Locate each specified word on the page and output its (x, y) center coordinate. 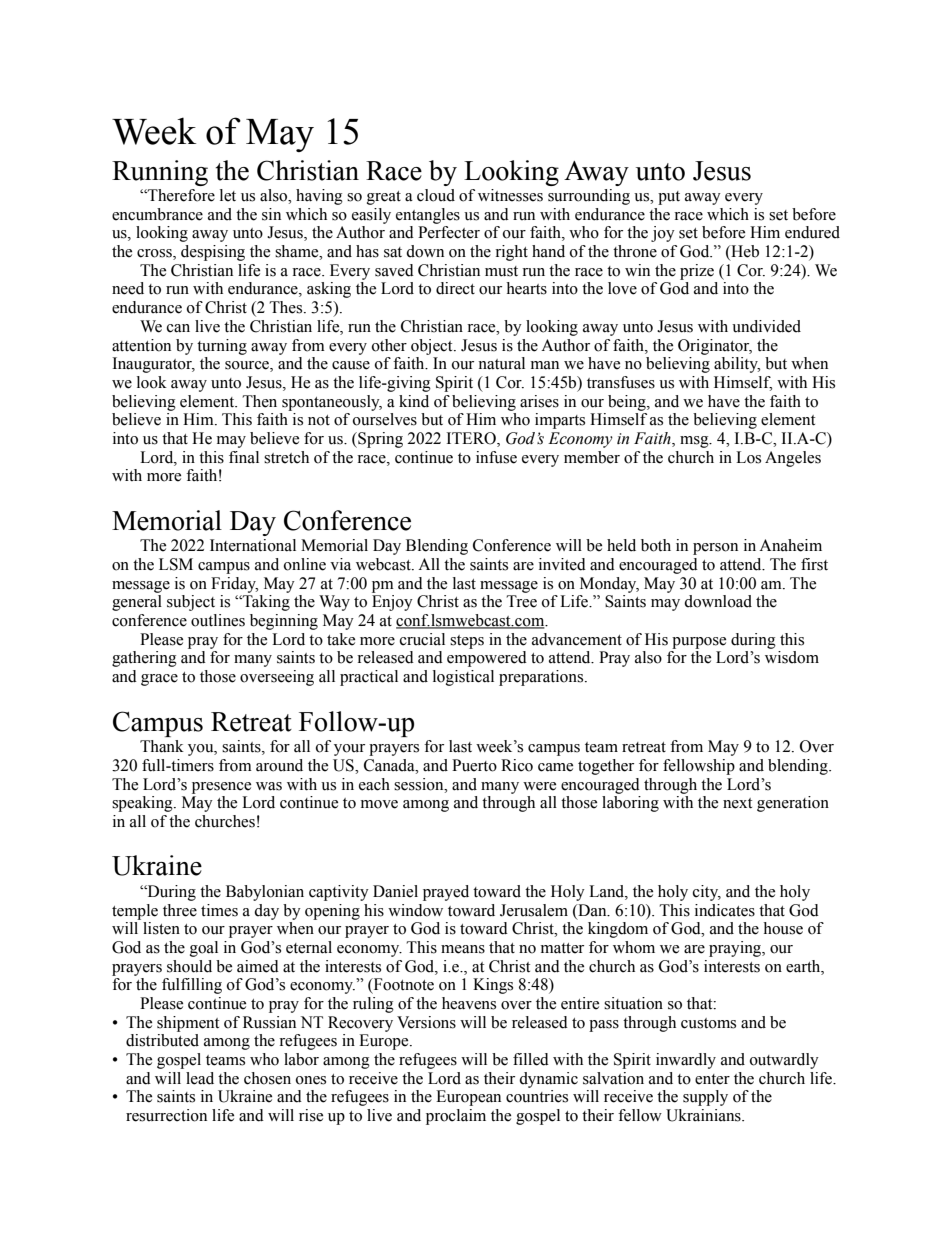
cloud (436, 195)
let (228, 195)
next (737, 803)
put (669, 198)
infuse (496, 457)
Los (748, 457)
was (269, 786)
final (244, 457)
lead (200, 1078)
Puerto (474, 765)
